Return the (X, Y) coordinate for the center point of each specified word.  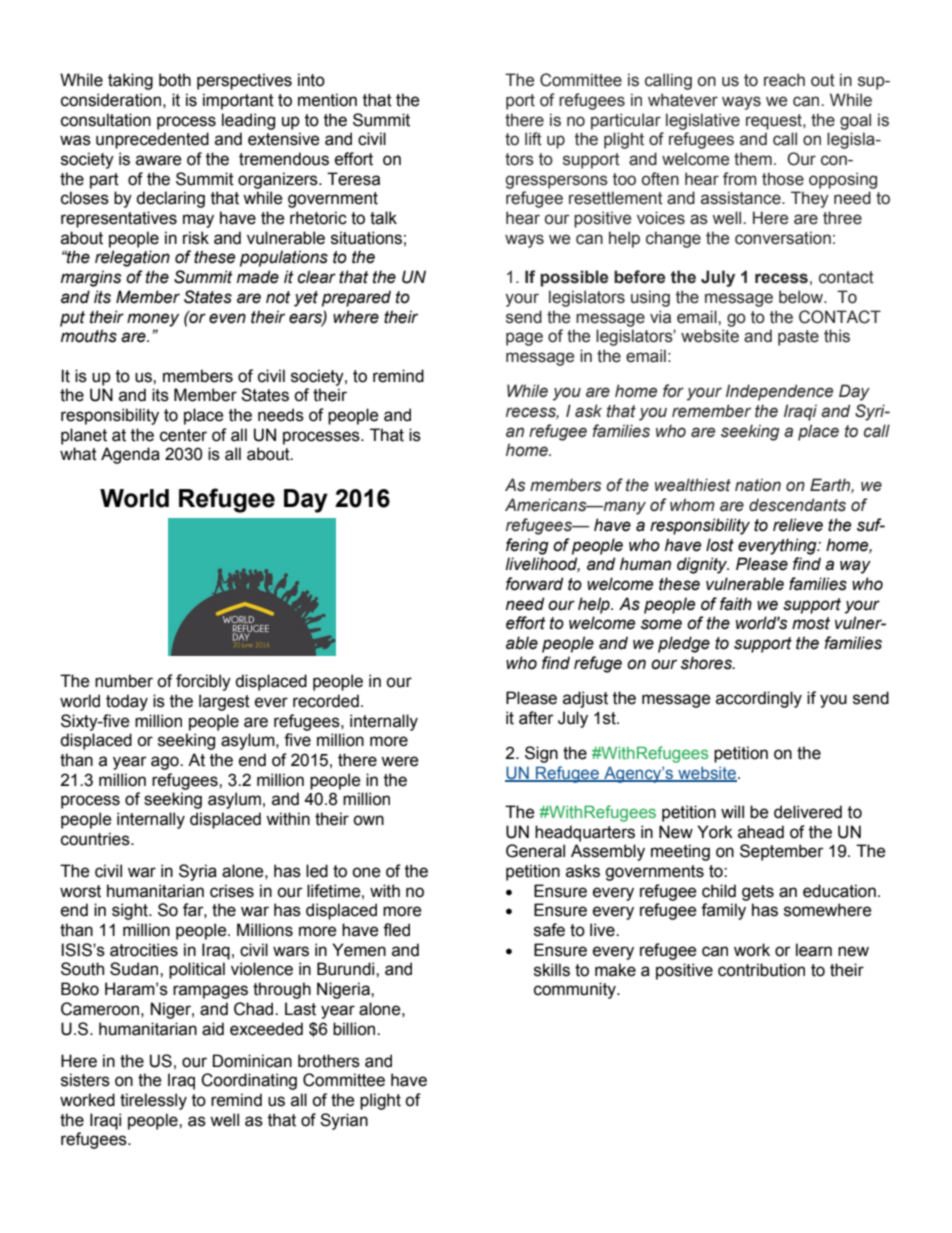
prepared (356, 298)
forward (534, 584)
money (153, 320)
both (175, 80)
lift (533, 139)
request (775, 122)
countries (96, 839)
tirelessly (153, 1101)
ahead (761, 832)
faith (736, 604)
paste (798, 338)
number (124, 681)
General (535, 851)
